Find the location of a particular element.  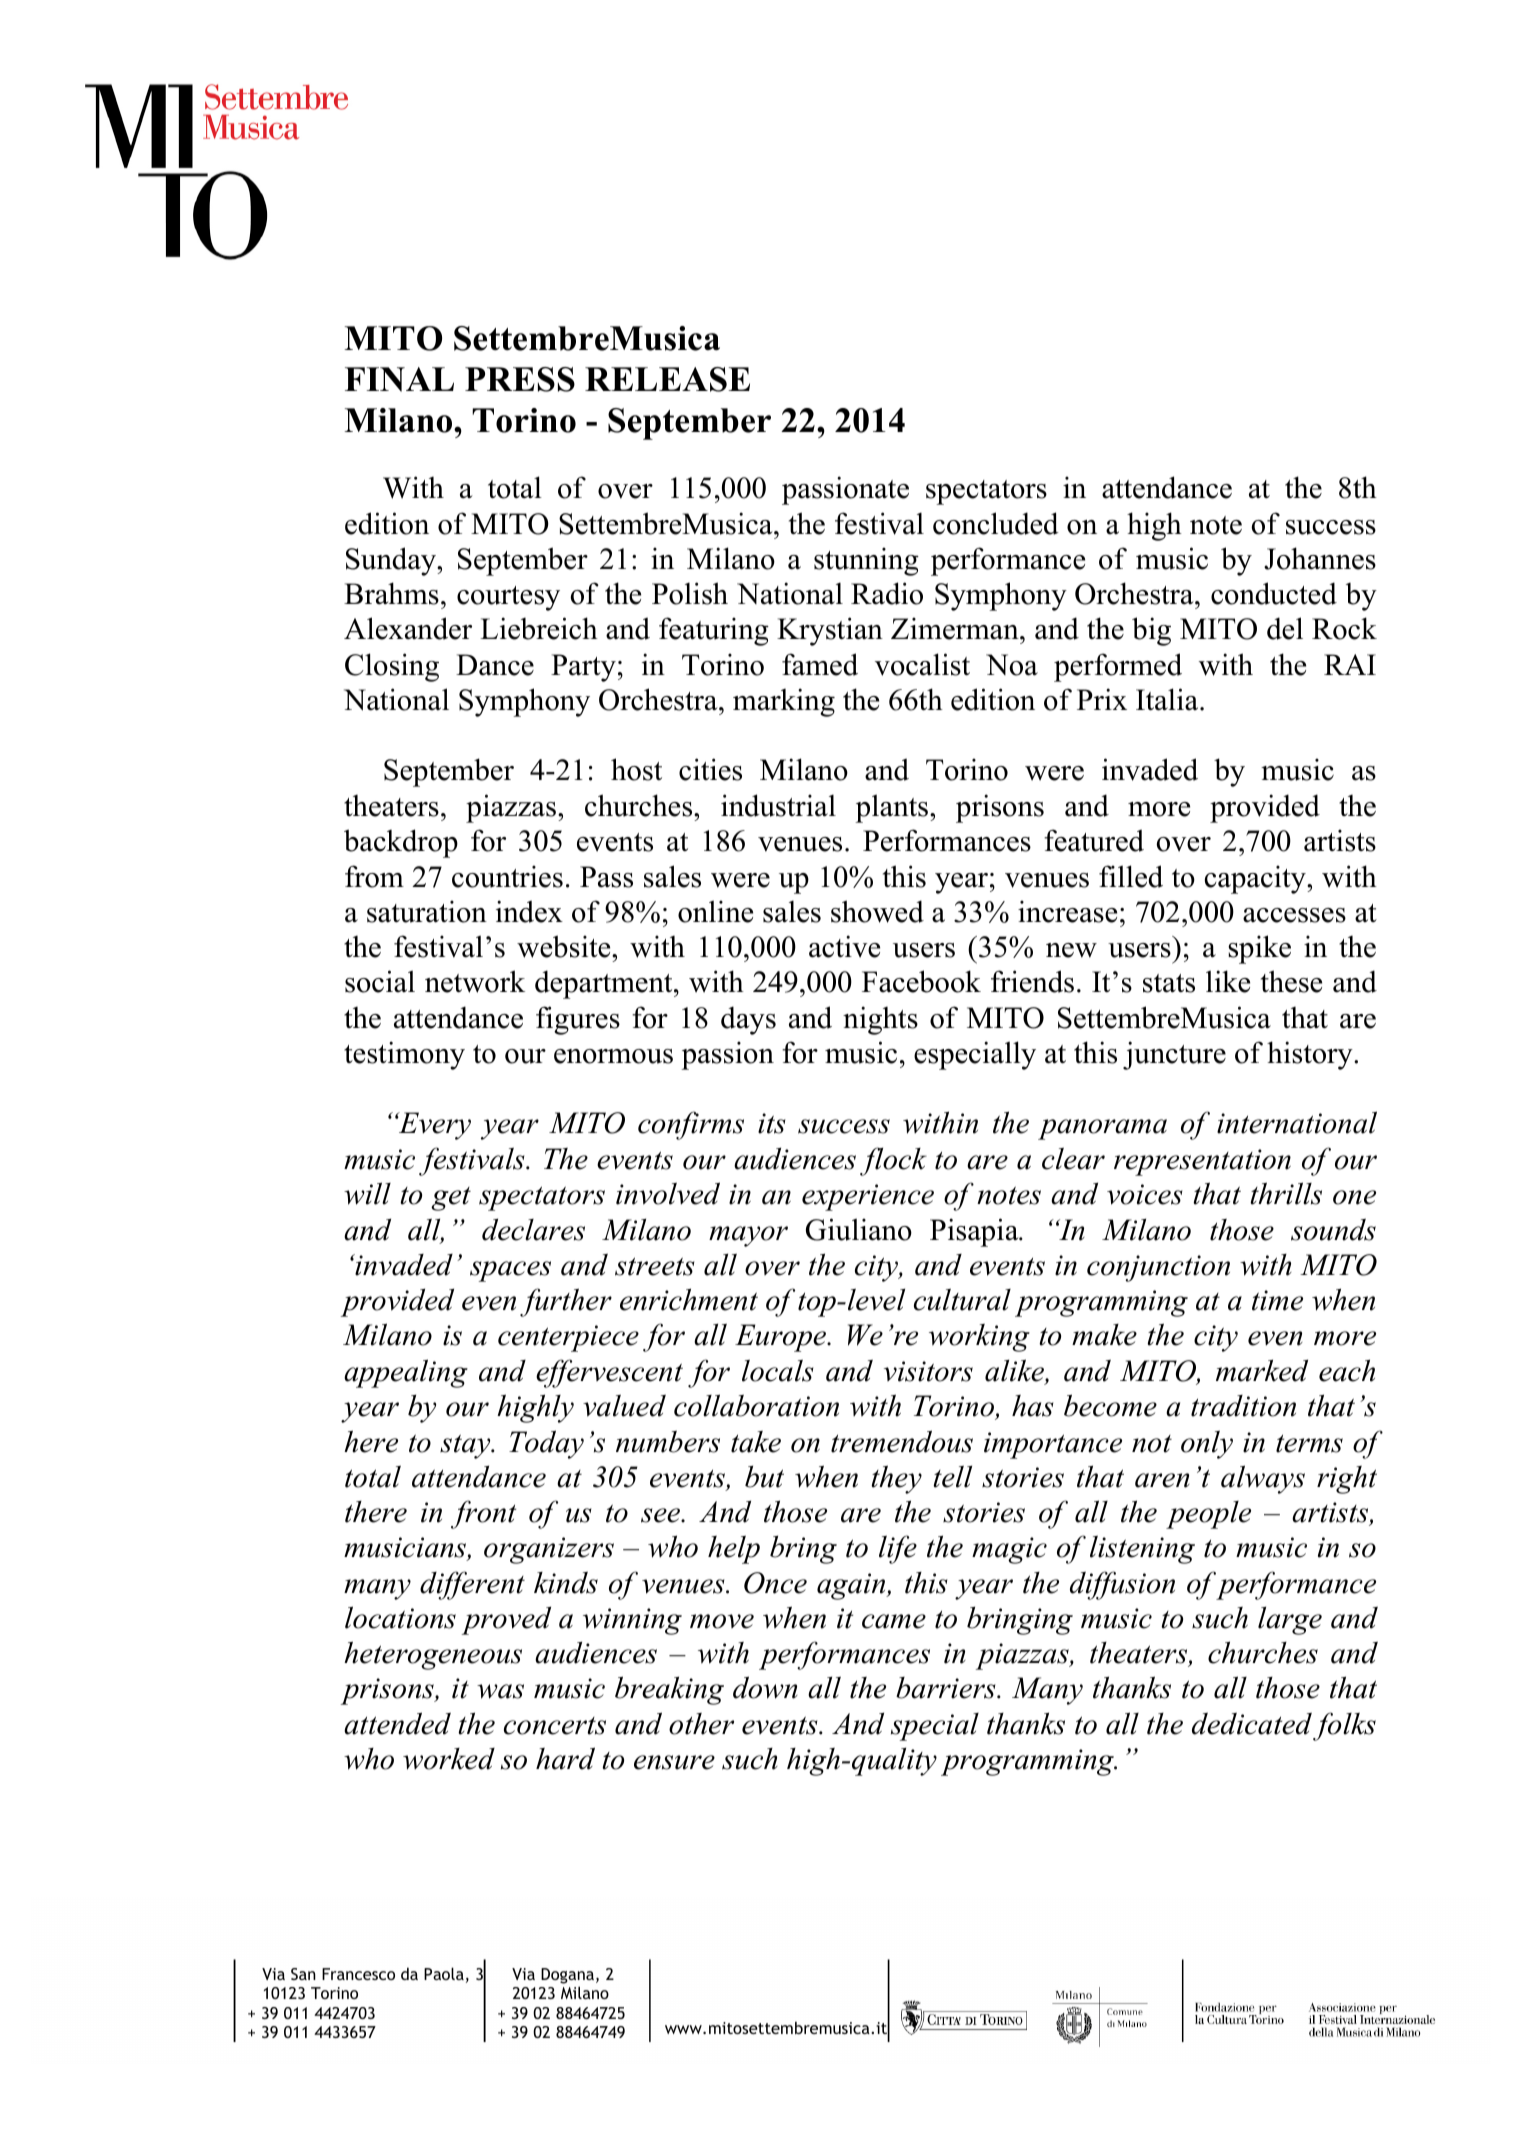

industrial is located at coordinates (778, 805).
